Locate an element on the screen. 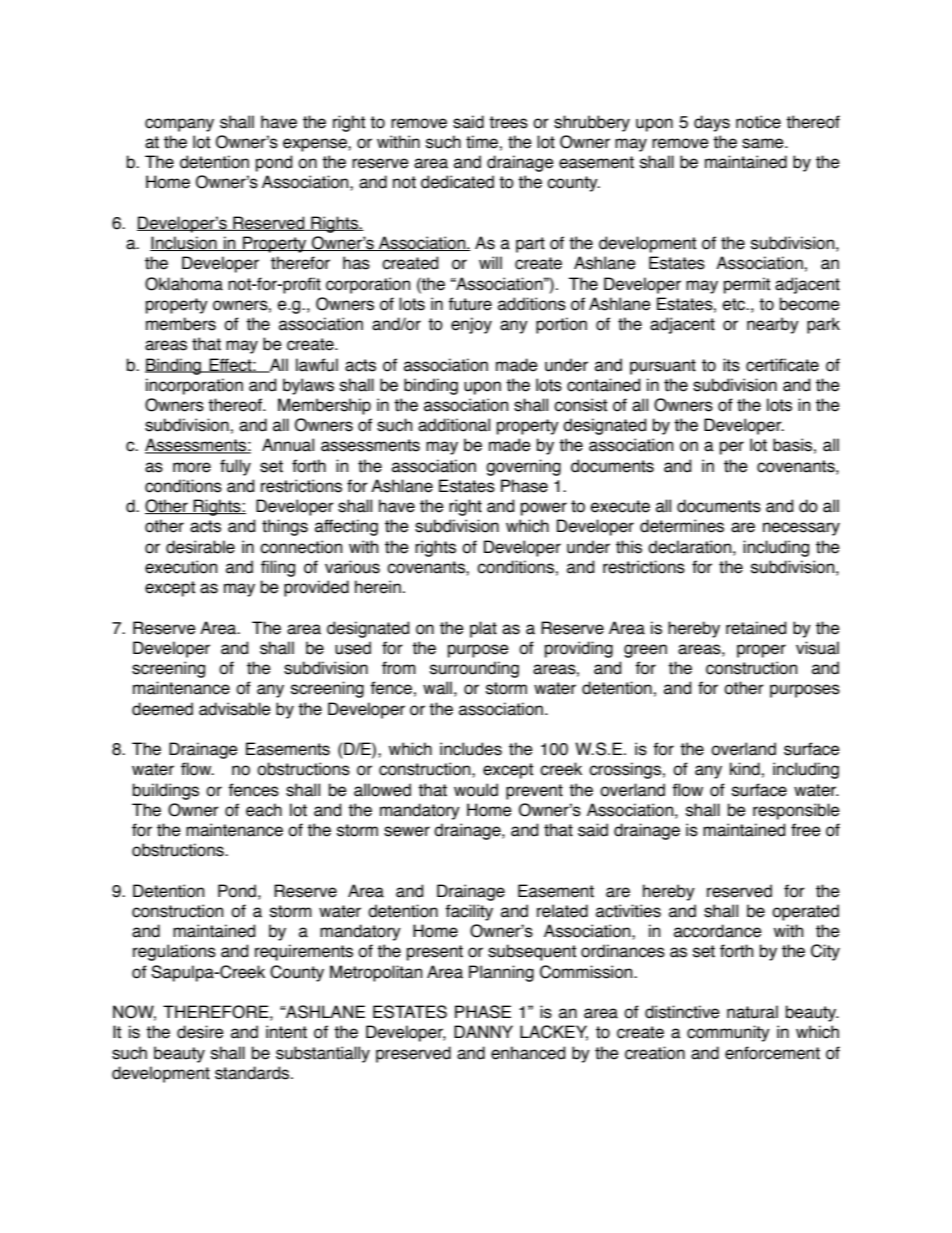 This screenshot has height=1233, width=952. bylaws is located at coordinates (308, 386).
